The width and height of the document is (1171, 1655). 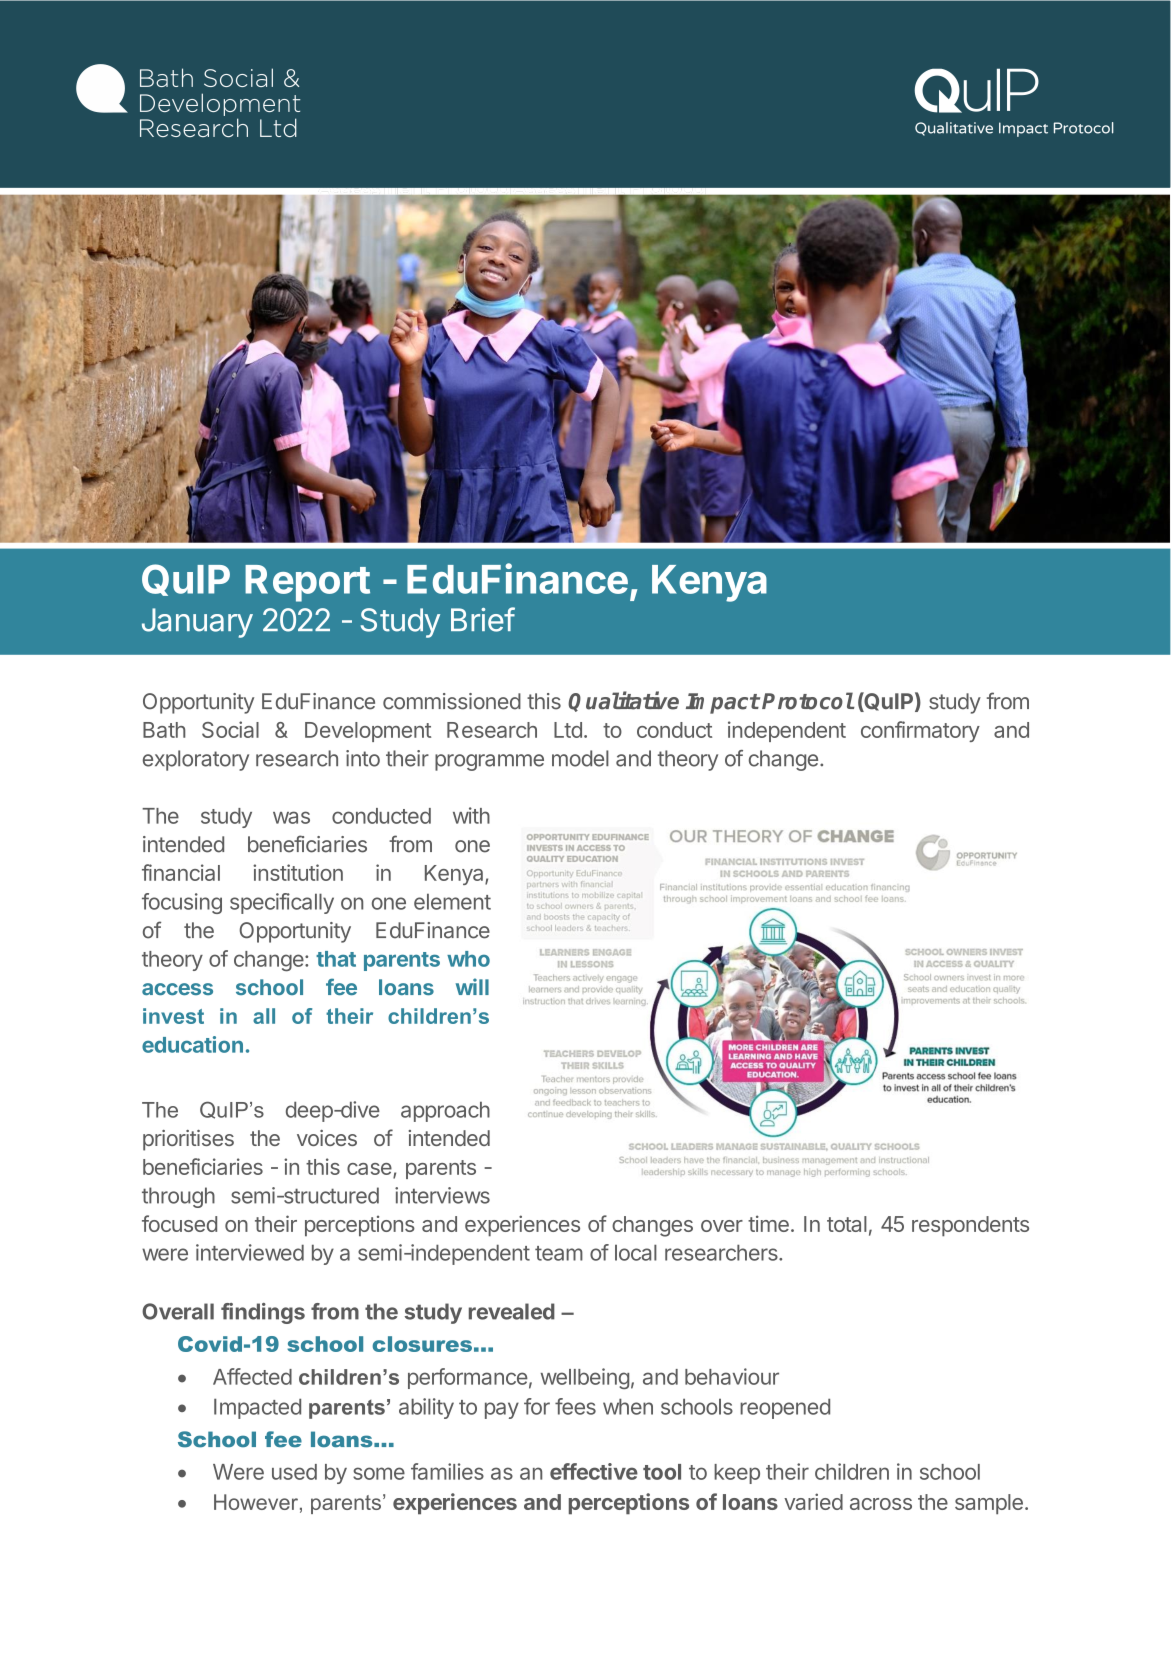 I want to click on some, so click(x=379, y=1473).
